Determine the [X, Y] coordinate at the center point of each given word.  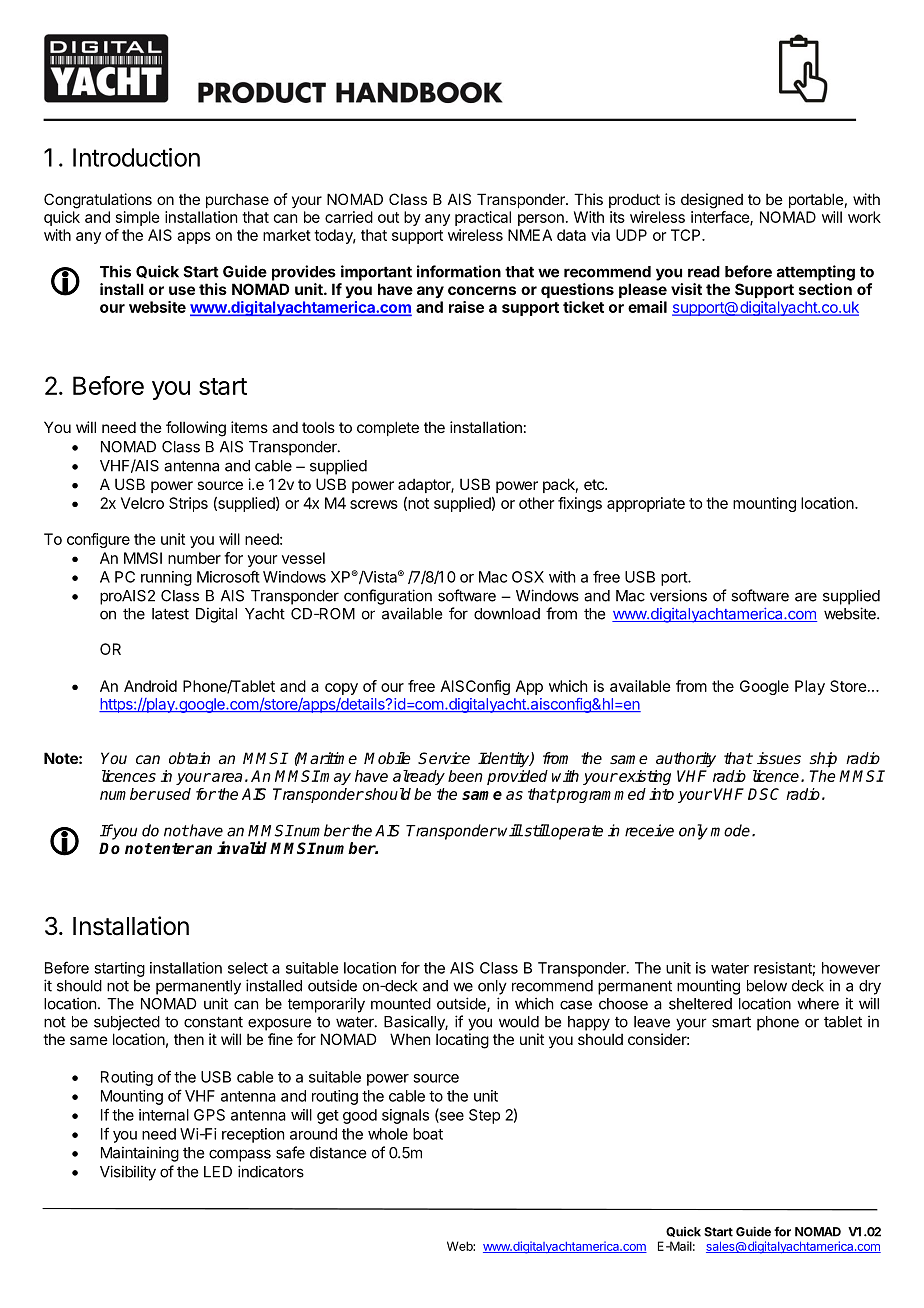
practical [483, 218]
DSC [763, 794]
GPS [209, 1115]
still [536, 830]
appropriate [646, 504]
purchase [237, 200]
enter [173, 848]
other [536, 503]
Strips [188, 504]
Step [484, 1116]
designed [712, 201]
